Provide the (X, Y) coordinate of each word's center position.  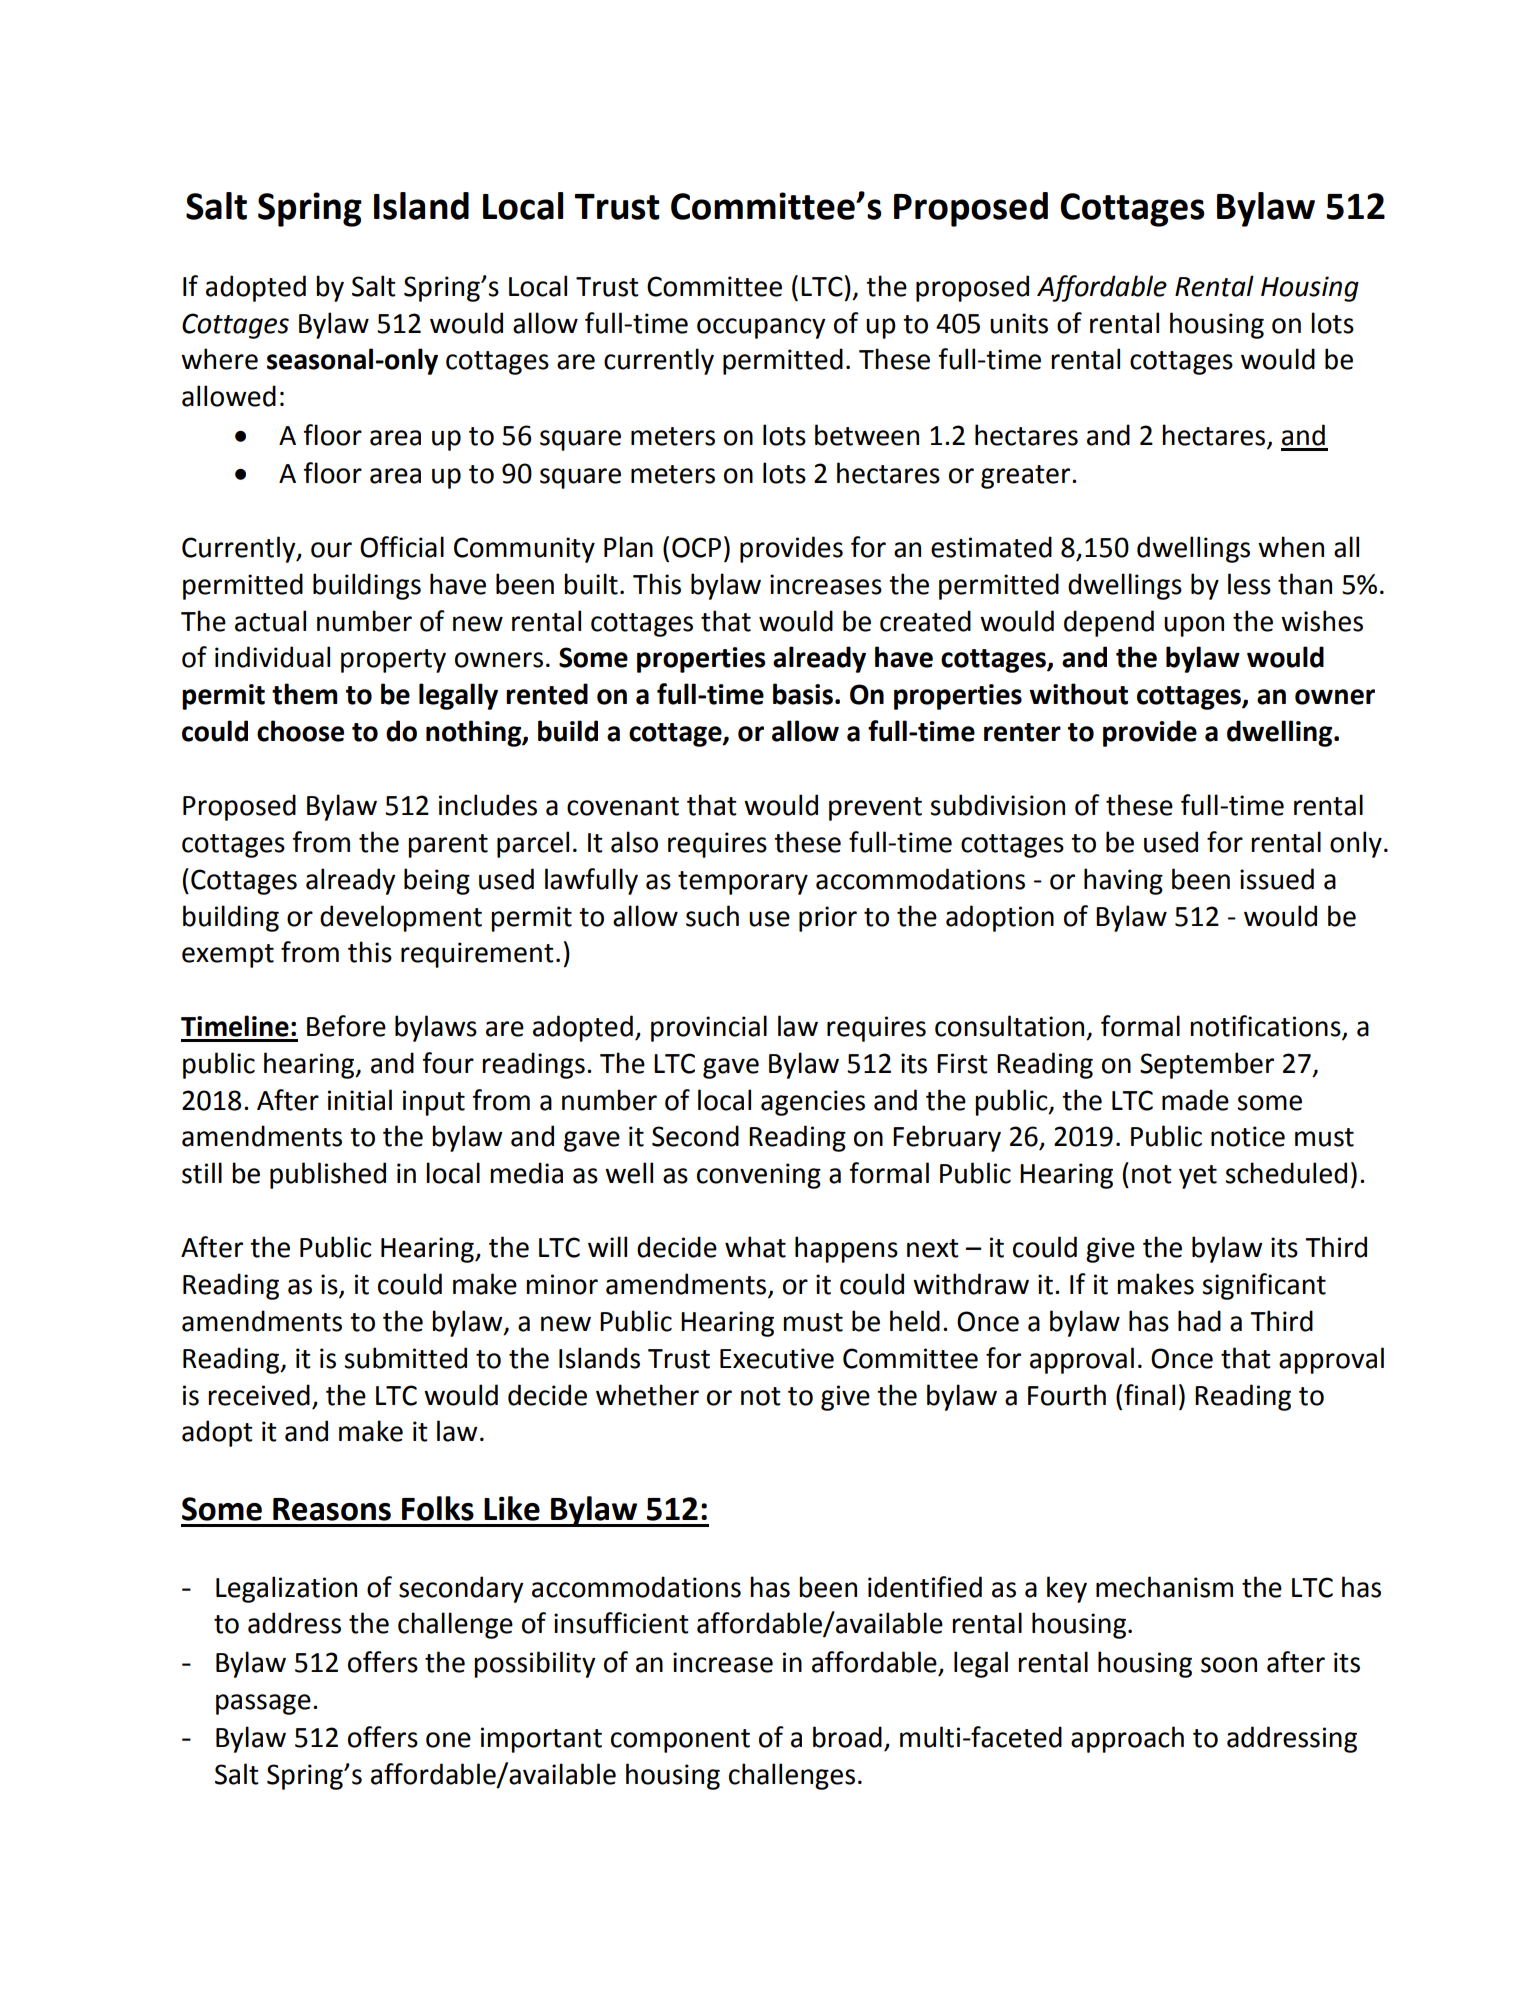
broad (847, 1737)
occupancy (761, 328)
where (219, 359)
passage (263, 1704)
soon (1229, 1665)
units (1019, 323)
